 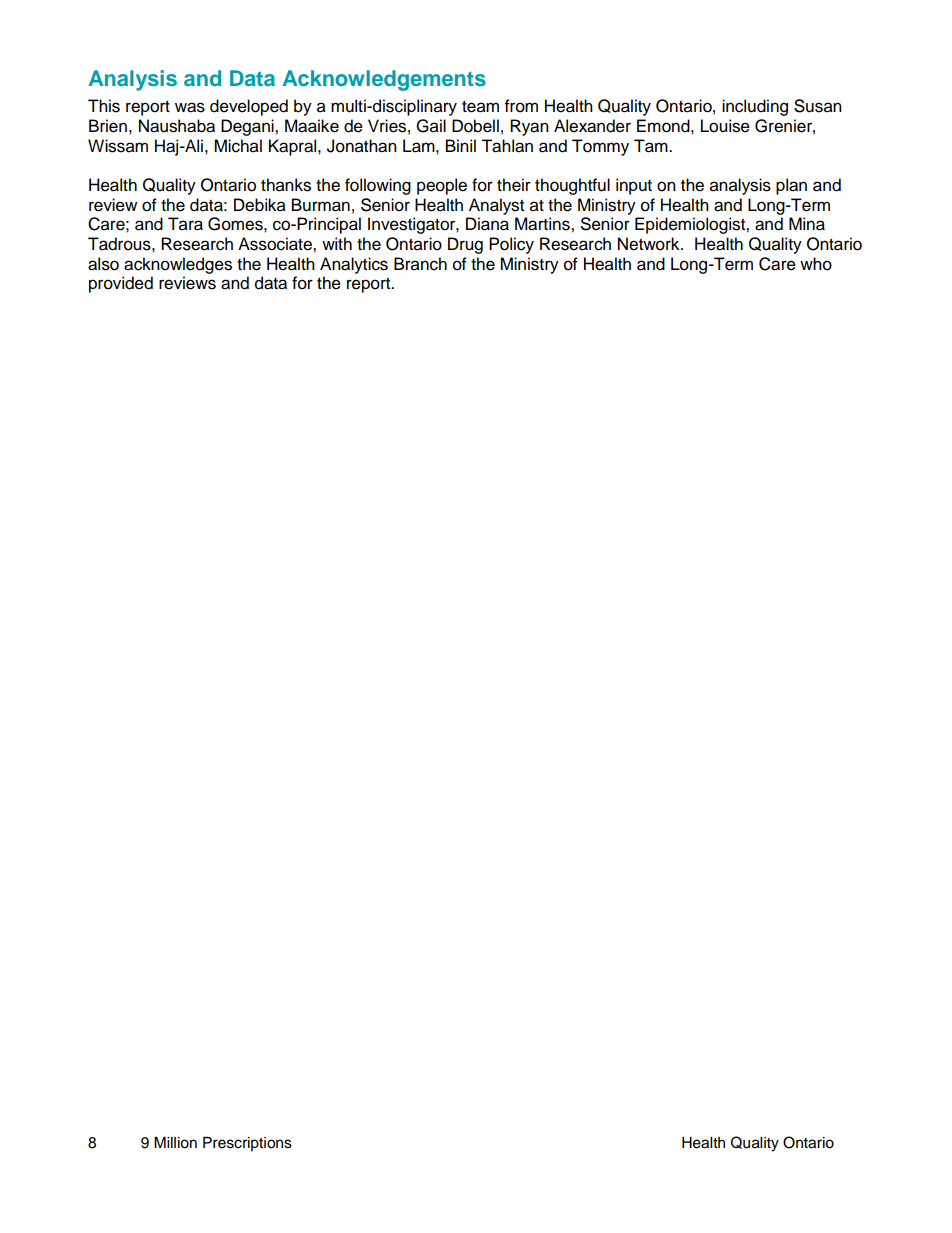 What do you see at coordinates (121, 284) in the page?
I see `provided` at bounding box center [121, 284].
